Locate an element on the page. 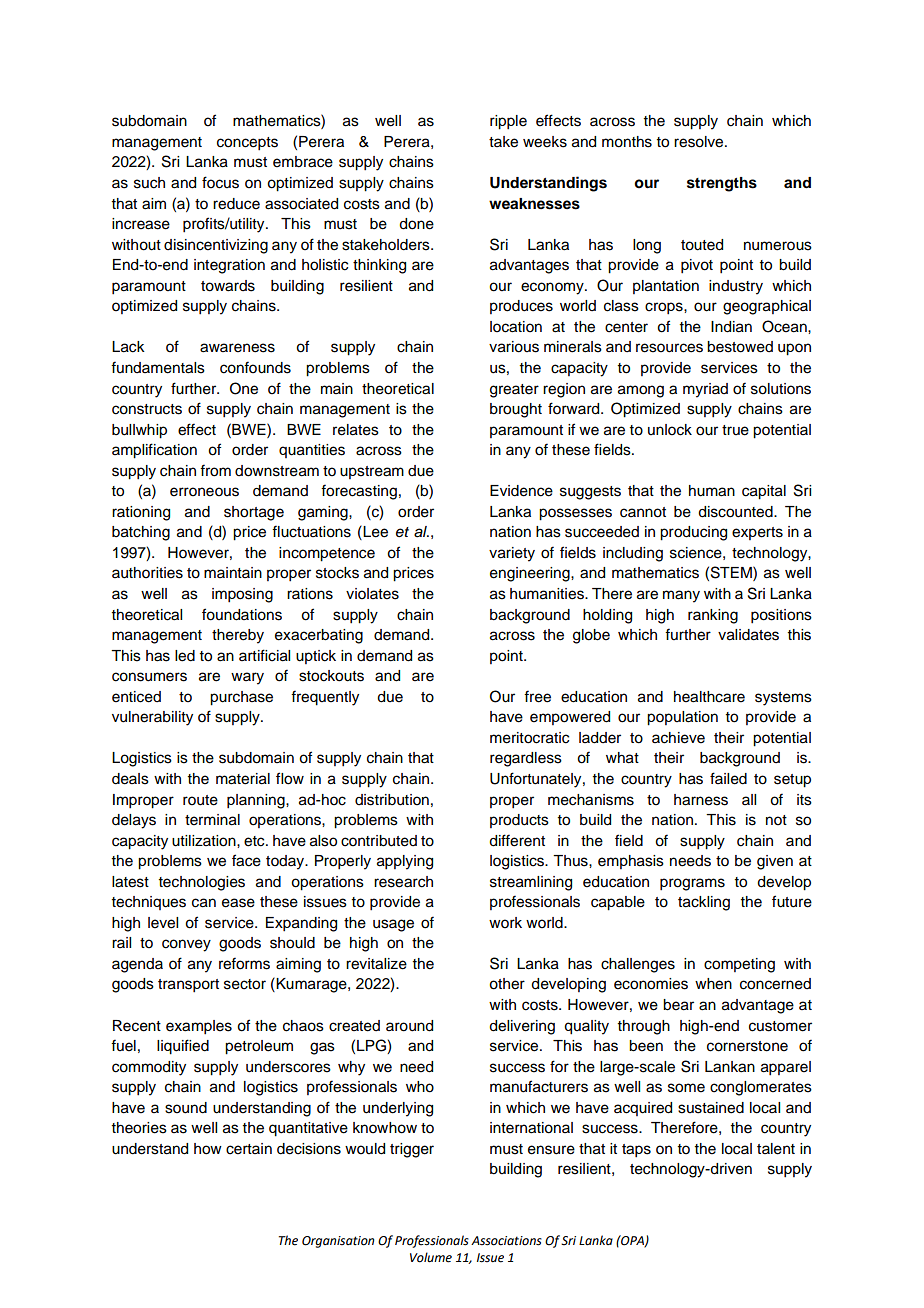  applying is located at coordinates (405, 862).
